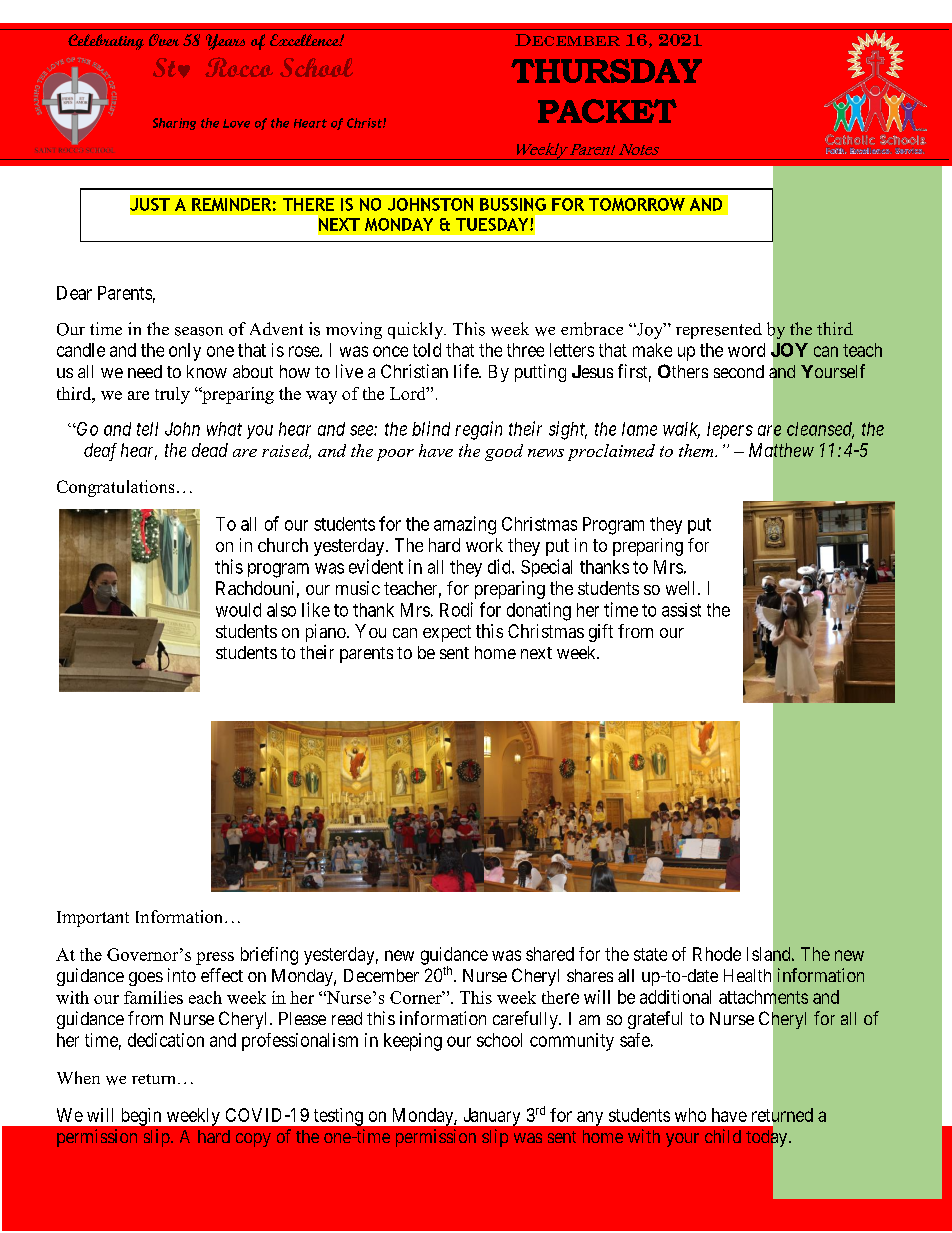 This screenshot has height=1233, width=952. What do you see at coordinates (417, 330) in the screenshot?
I see `quickly` at bounding box center [417, 330].
